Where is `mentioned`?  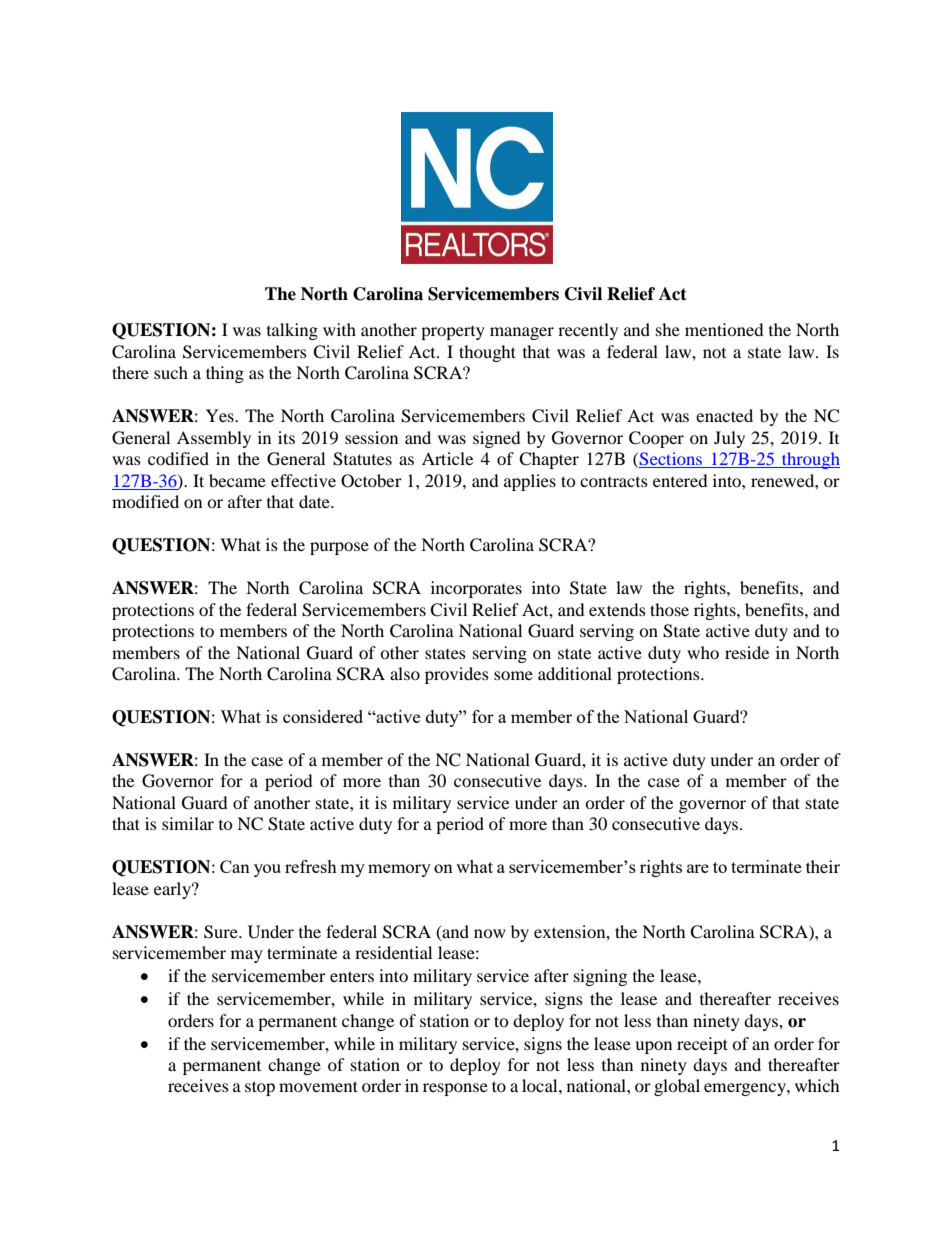 mentioned is located at coordinates (724, 329).
